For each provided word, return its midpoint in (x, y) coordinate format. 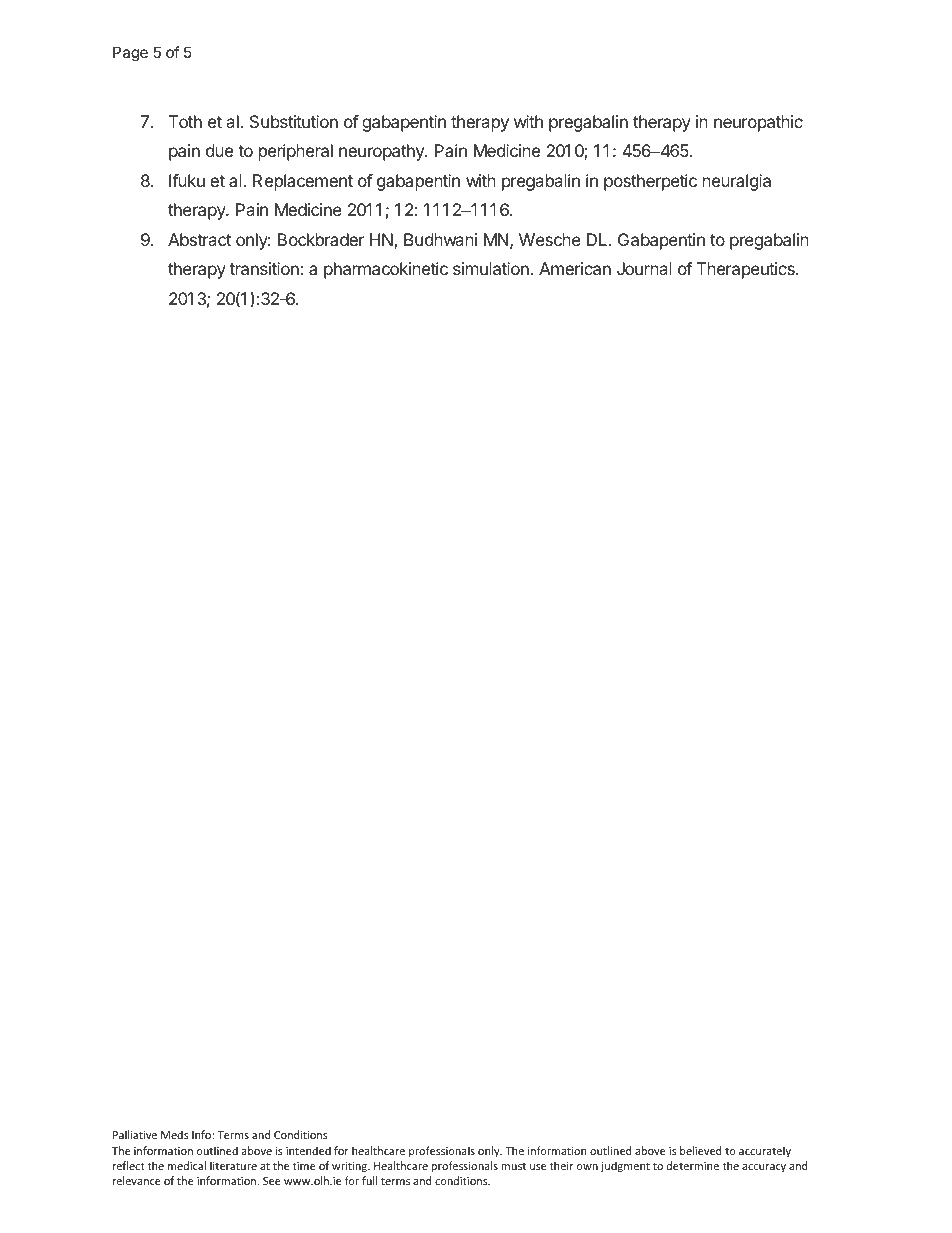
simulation (492, 268)
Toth (185, 121)
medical (187, 1165)
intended (308, 1150)
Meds (174, 1134)
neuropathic (758, 123)
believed (700, 1150)
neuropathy (382, 152)
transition (265, 268)
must (513, 1166)
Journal (644, 268)
